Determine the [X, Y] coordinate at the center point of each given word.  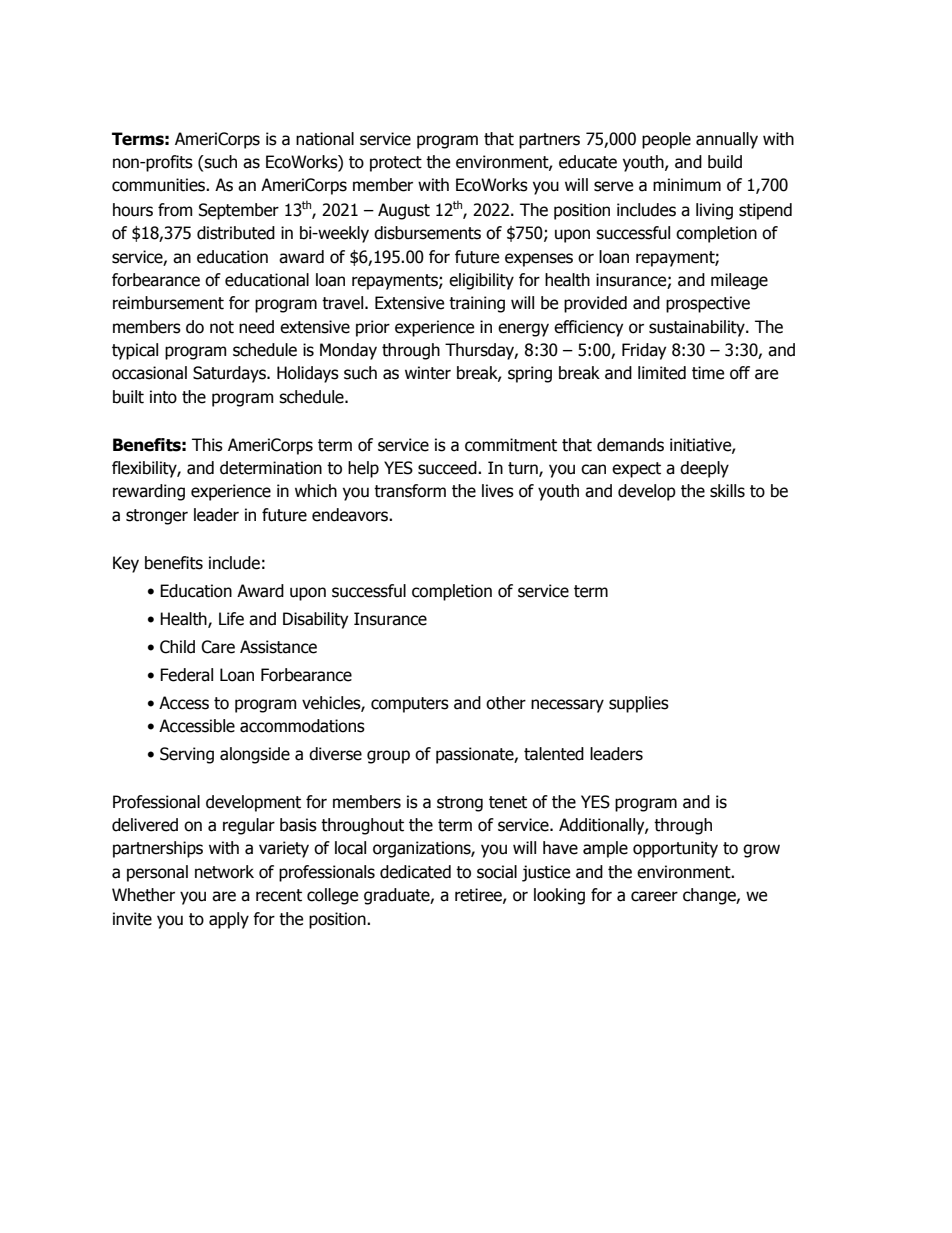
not [222, 327]
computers [410, 705]
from [175, 210]
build [725, 162]
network [224, 872]
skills [727, 491]
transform [410, 491]
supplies [639, 704]
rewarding [149, 492]
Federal [186, 675]
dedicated [415, 872]
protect [396, 164]
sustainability [698, 328]
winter [428, 373]
